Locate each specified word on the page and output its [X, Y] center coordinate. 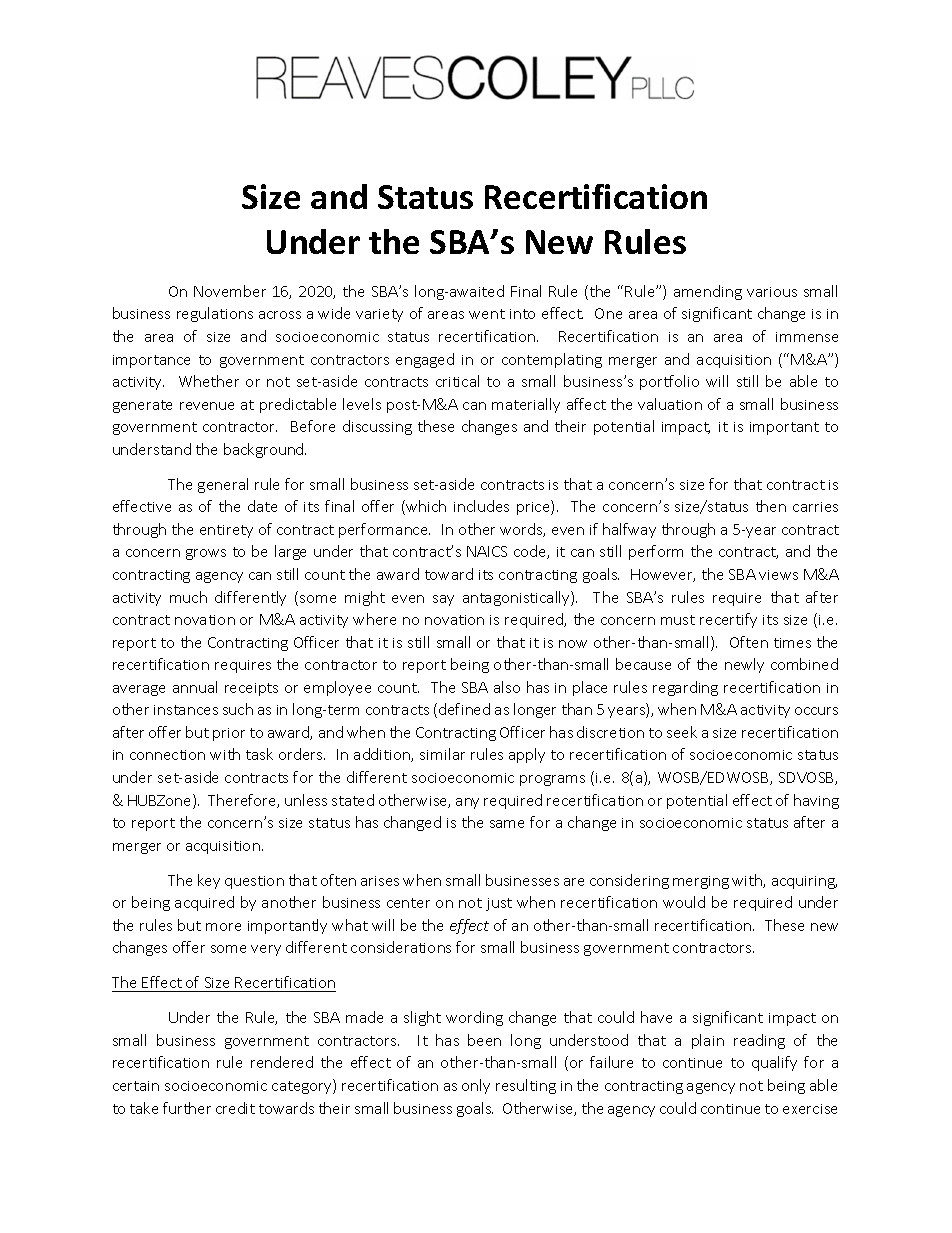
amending [708, 292]
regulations [215, 314]
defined [464, 709]
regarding [685, 688]
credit [235, 1108]
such [238, 709]
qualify [774, 1063]
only [476, 1086]
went [487, 314]
